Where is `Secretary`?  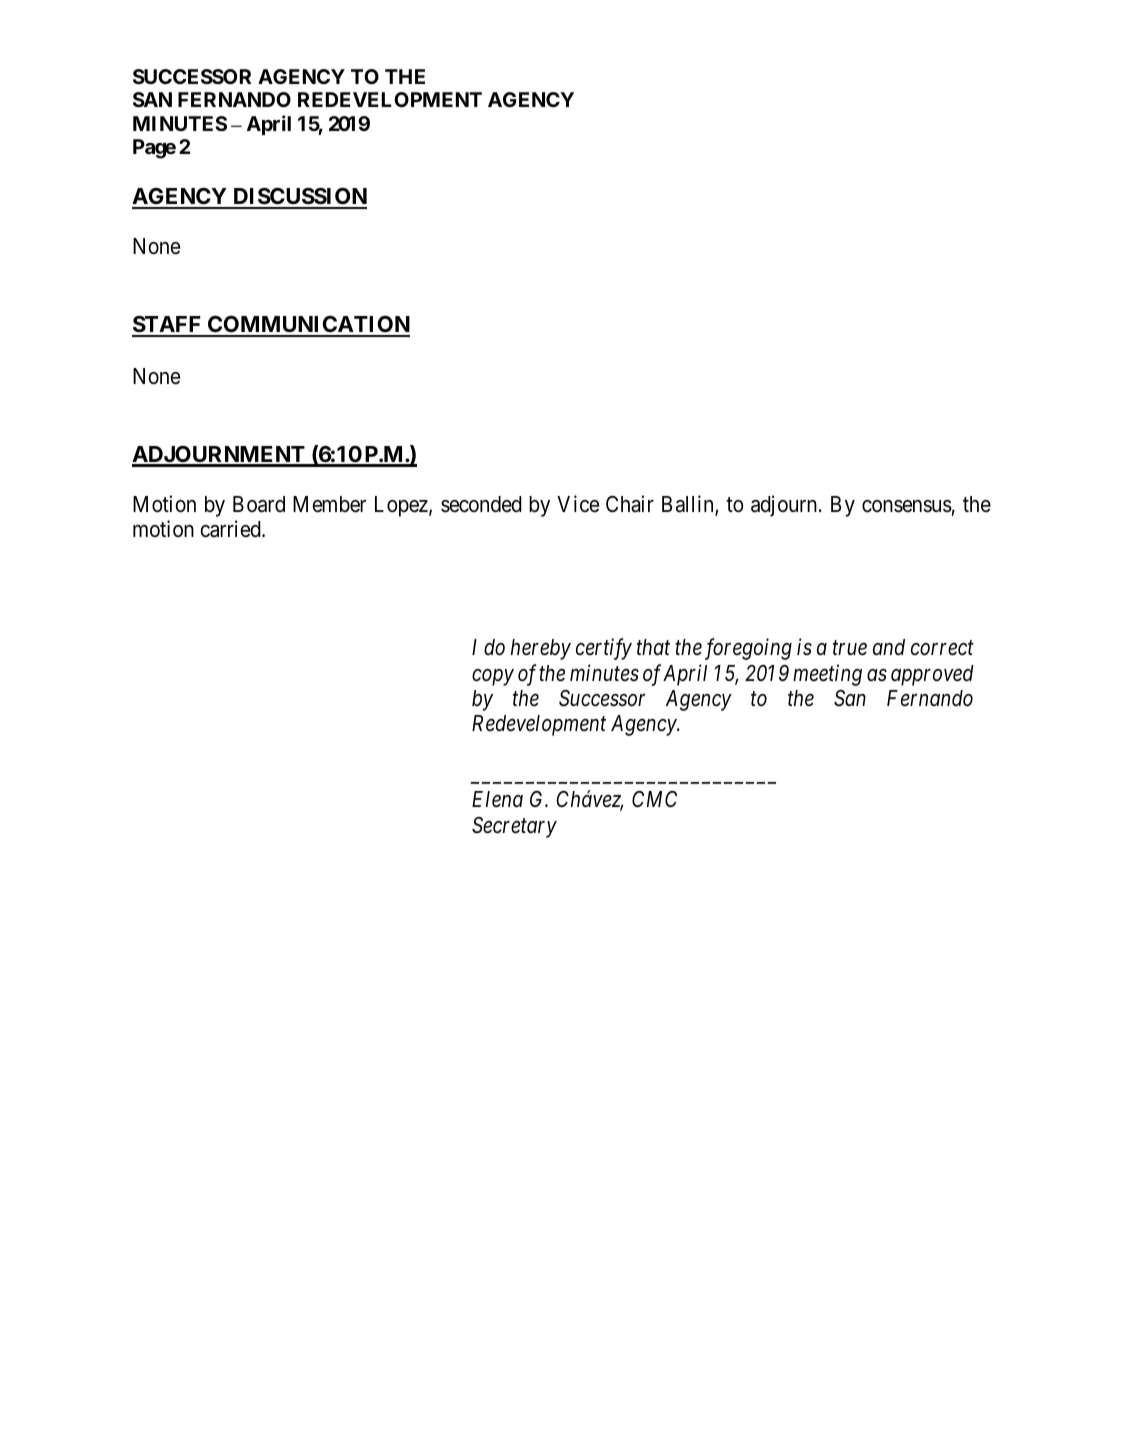 Secretary is located at coordinates (514, 827).
